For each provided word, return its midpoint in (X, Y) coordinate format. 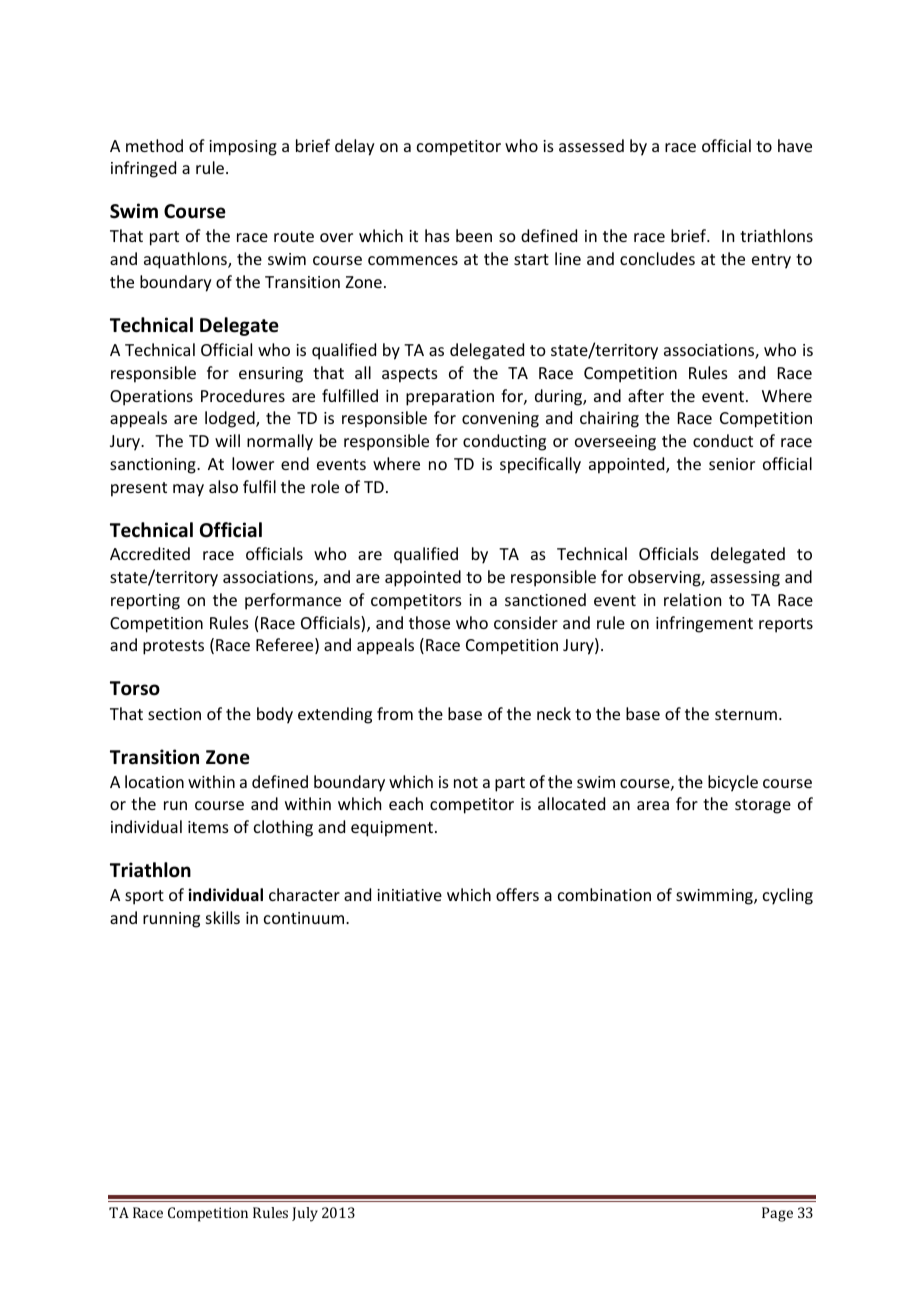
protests (173, 647)
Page (777, 1214)
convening (500, 420)
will (227, 440)
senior (732, 464)
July (305, 1214)
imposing (243, 148)
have (795, 145)
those (429, 622)
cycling (788, 896)
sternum (746, 714)
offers (517, 894)
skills (223, 917)
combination (604, 894)
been (474, 235)
